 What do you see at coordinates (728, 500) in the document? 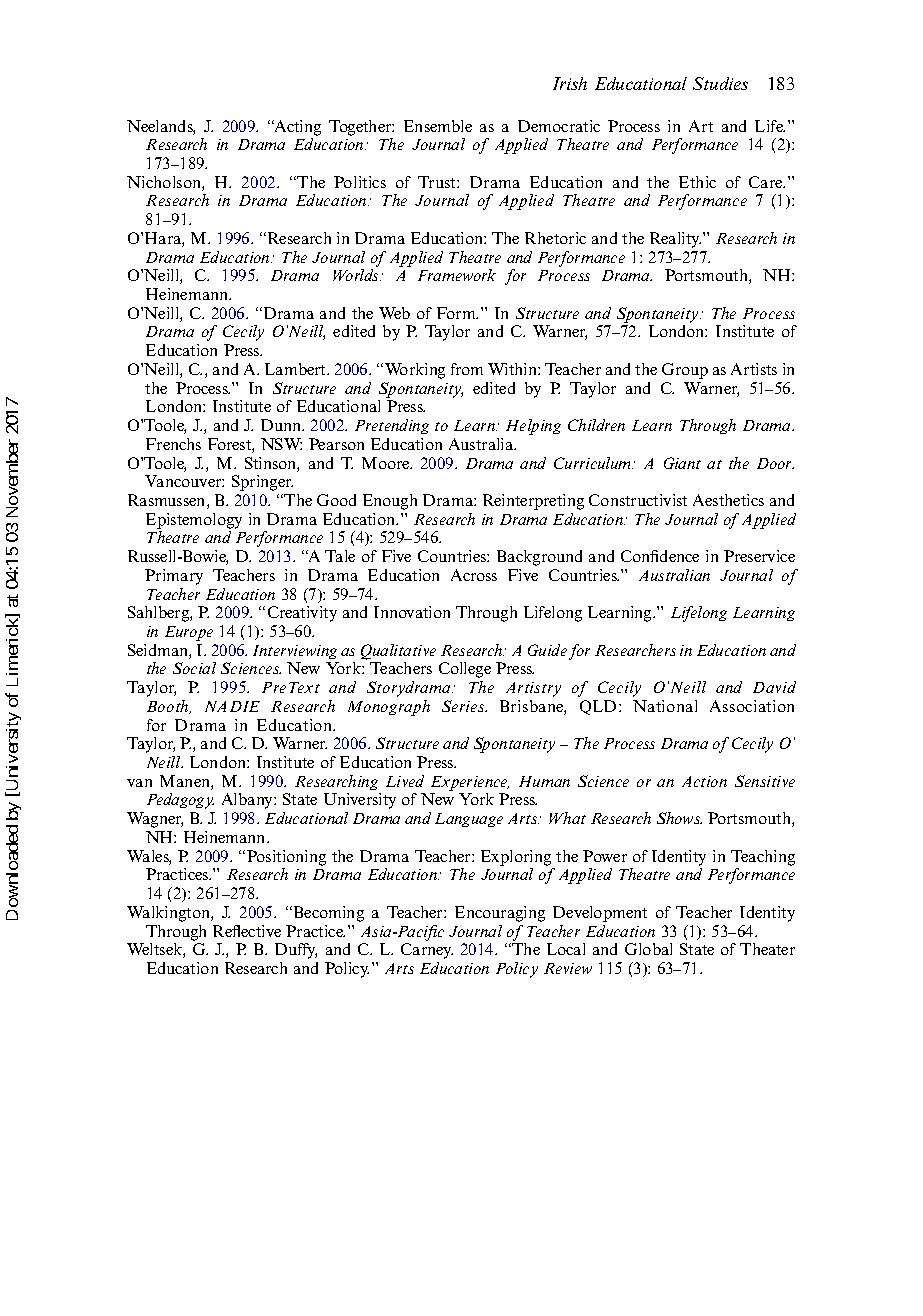
I see `Aesthetics` at bounding box center [728, 500].
